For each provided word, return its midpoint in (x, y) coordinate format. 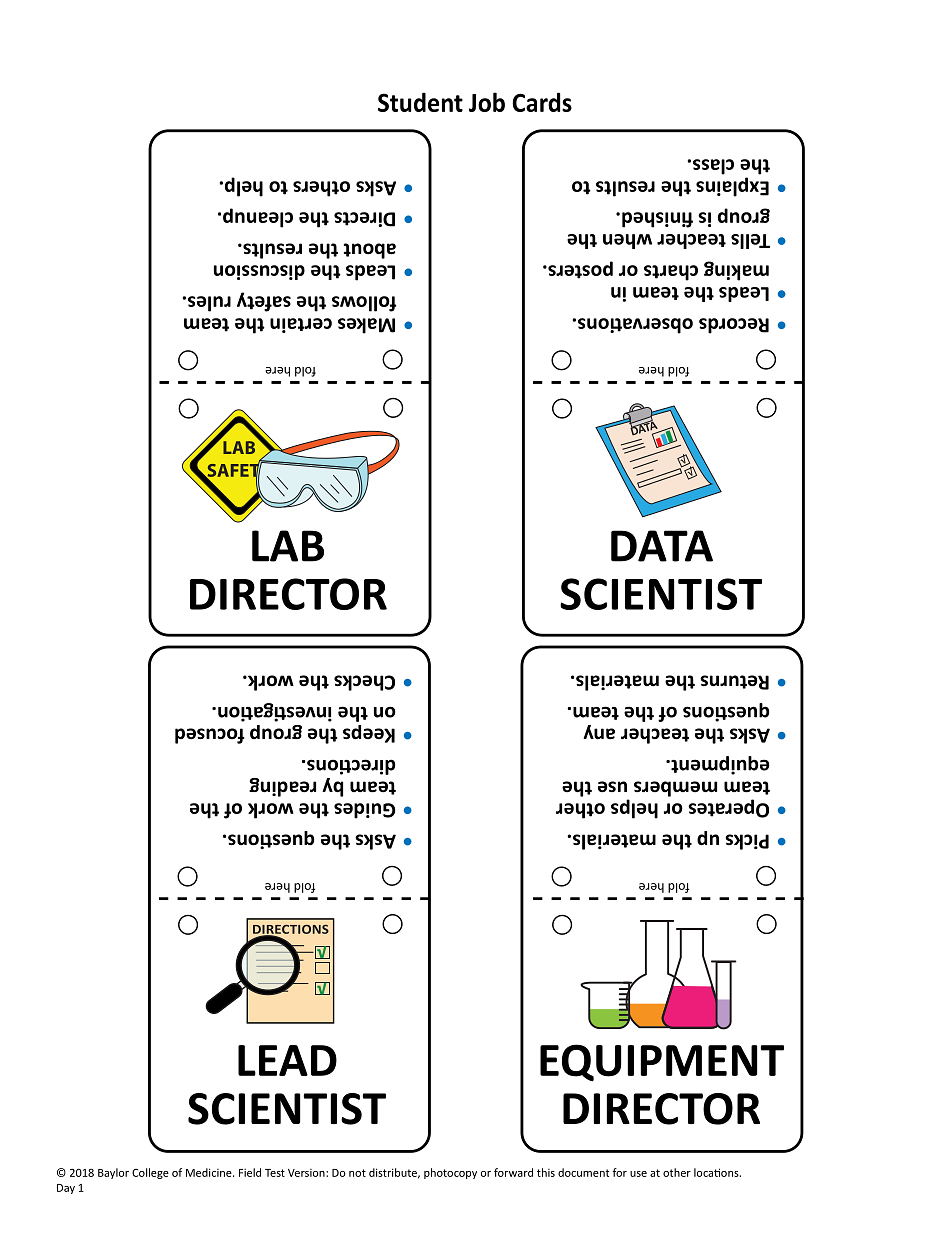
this (546, 1172)
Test (275, 1173)
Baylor (113, 1173)
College (150, 1173)
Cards (542, 102)
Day (66, 1189)
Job (487, 102)
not (357, 1173)
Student (420, 102)
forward (513, 1172)
